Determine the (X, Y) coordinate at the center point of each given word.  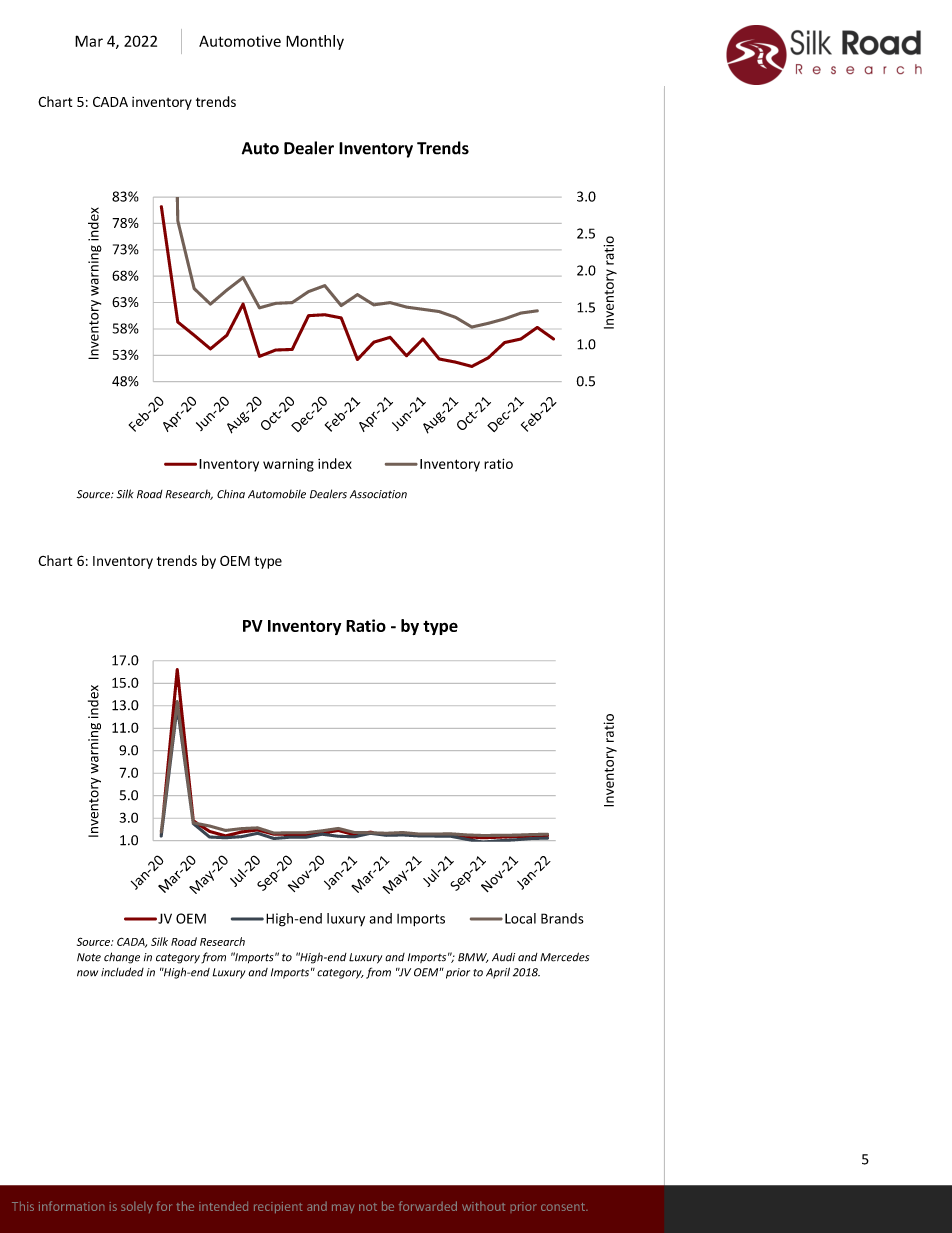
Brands (562, 918)
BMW (473, 958)
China (231, 494)
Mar (89, 41)
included (122, 972)
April (498, 973)
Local (520, 918)
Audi (503, 957)
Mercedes (564, 957)
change (122, 958)
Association (378, 494)
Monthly (315, 42)
